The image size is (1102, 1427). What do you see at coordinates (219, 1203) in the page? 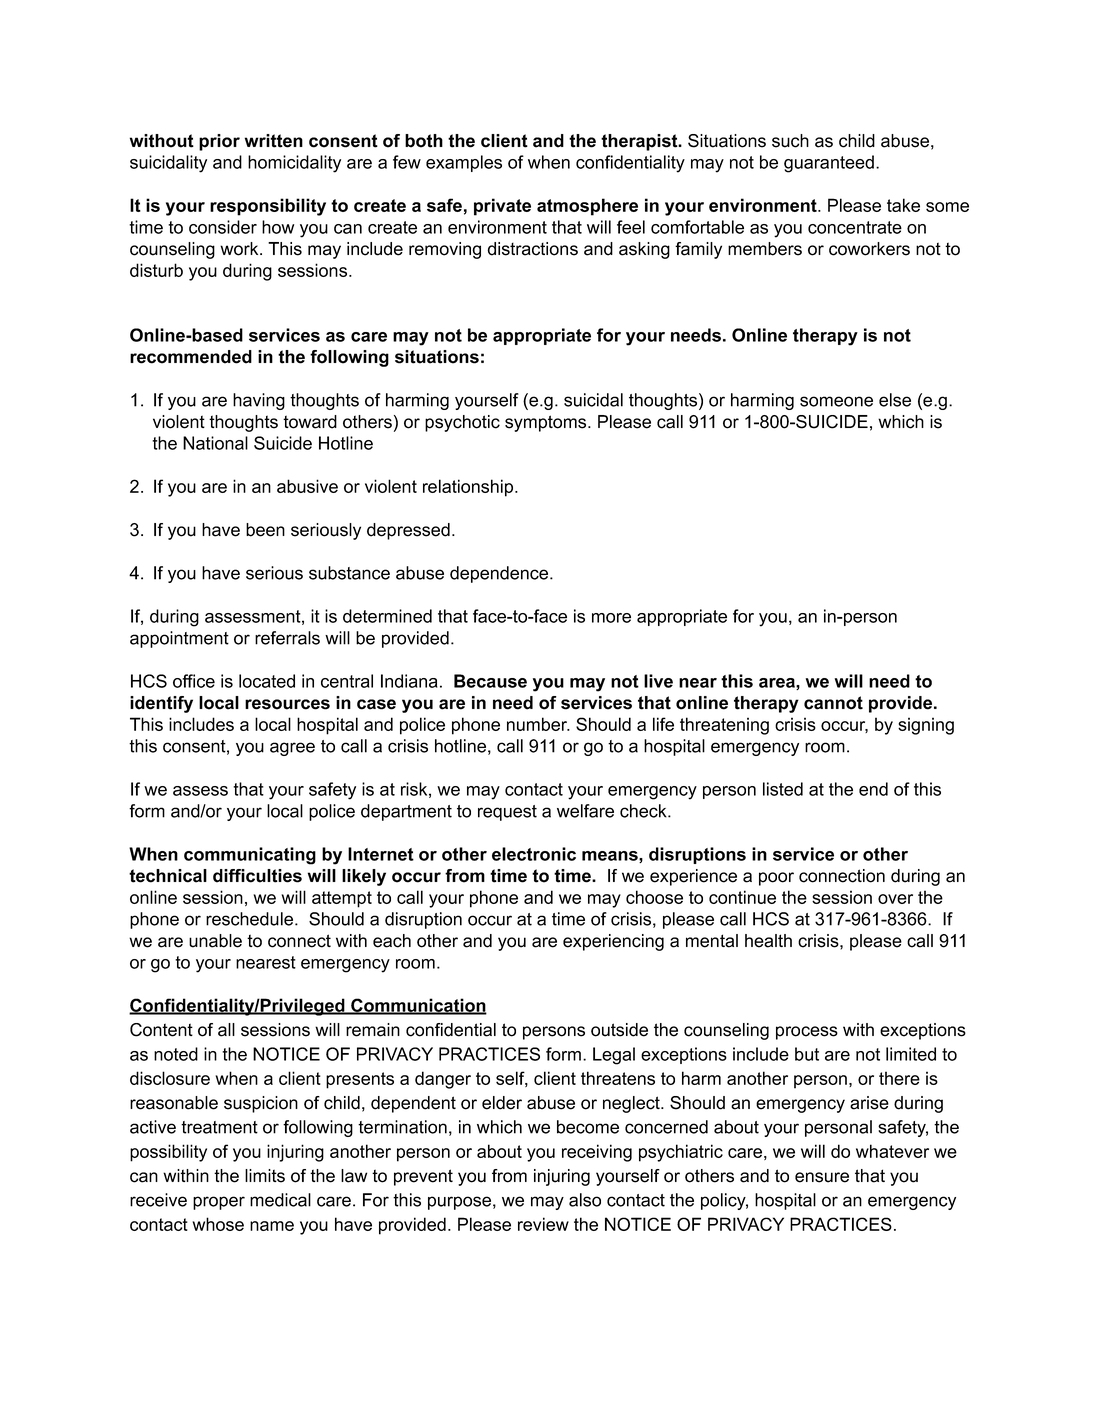
I see `proper` at bounding box center [219, 1203].
